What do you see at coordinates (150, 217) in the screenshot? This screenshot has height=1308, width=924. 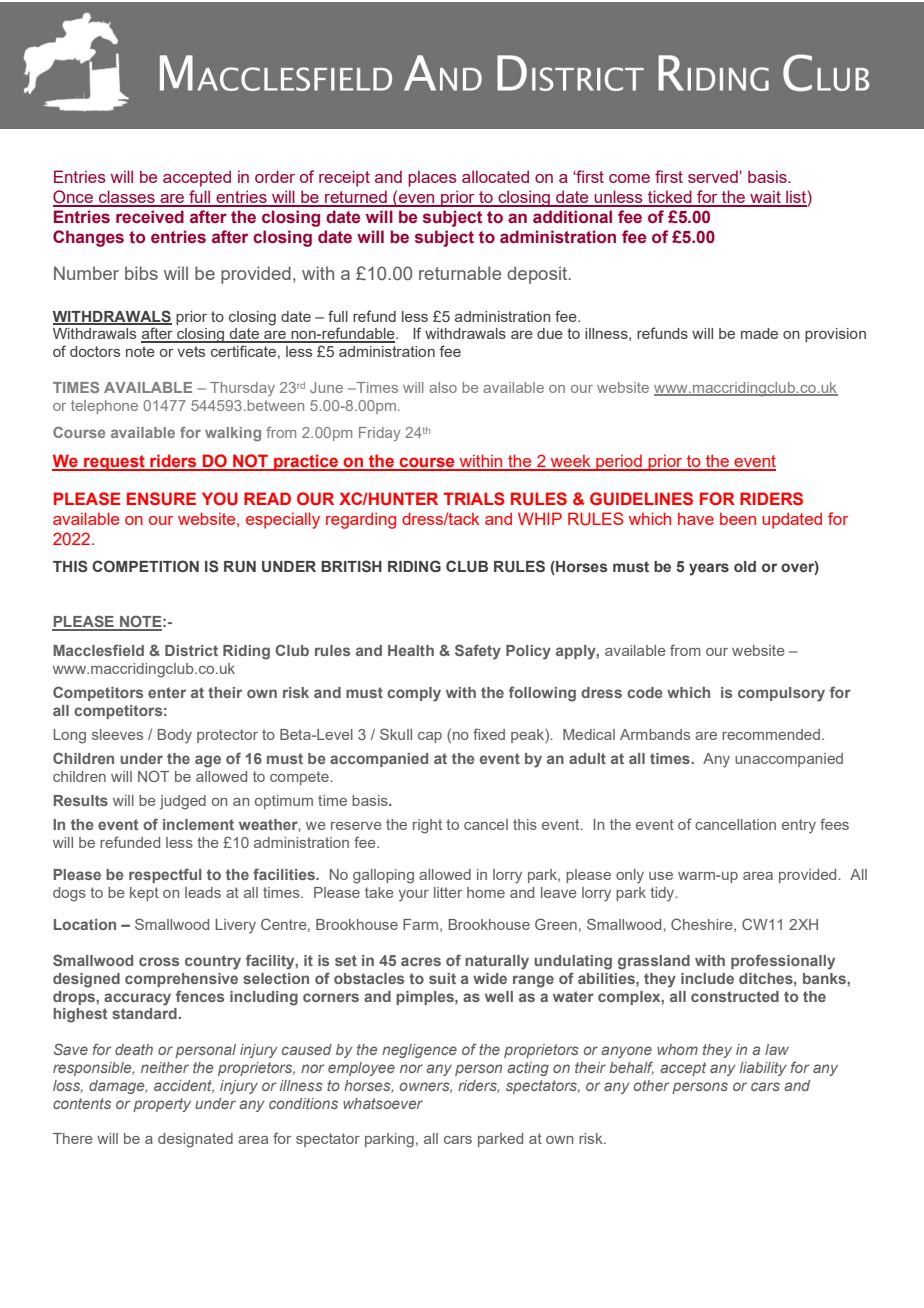 I see `received` at bounding box center [150, 217].
